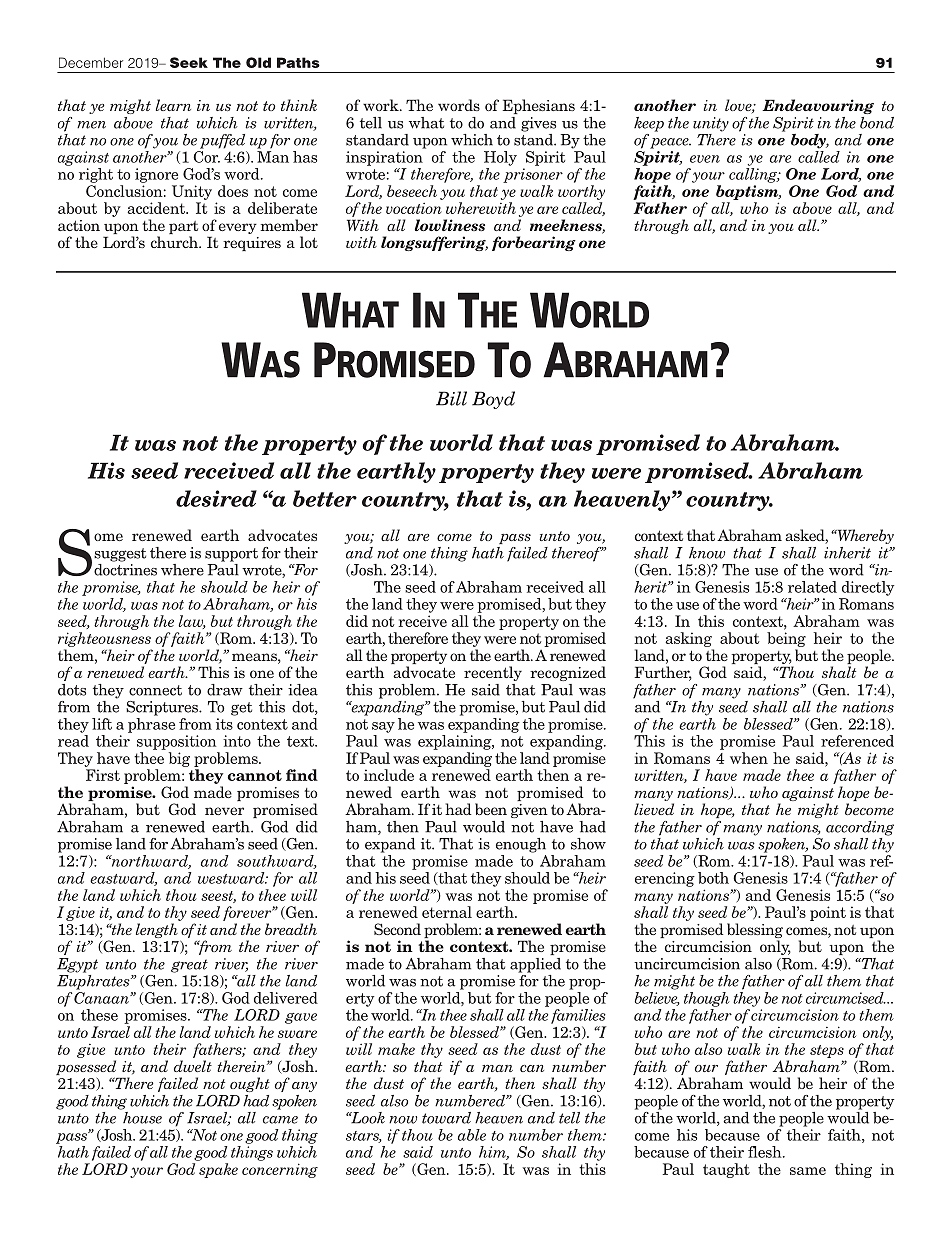 Image resolution: width=952 pixels, height=1233 pixels. Describe the element at coordinates (749, 758) in the screenshot. I see `when` at that location.
